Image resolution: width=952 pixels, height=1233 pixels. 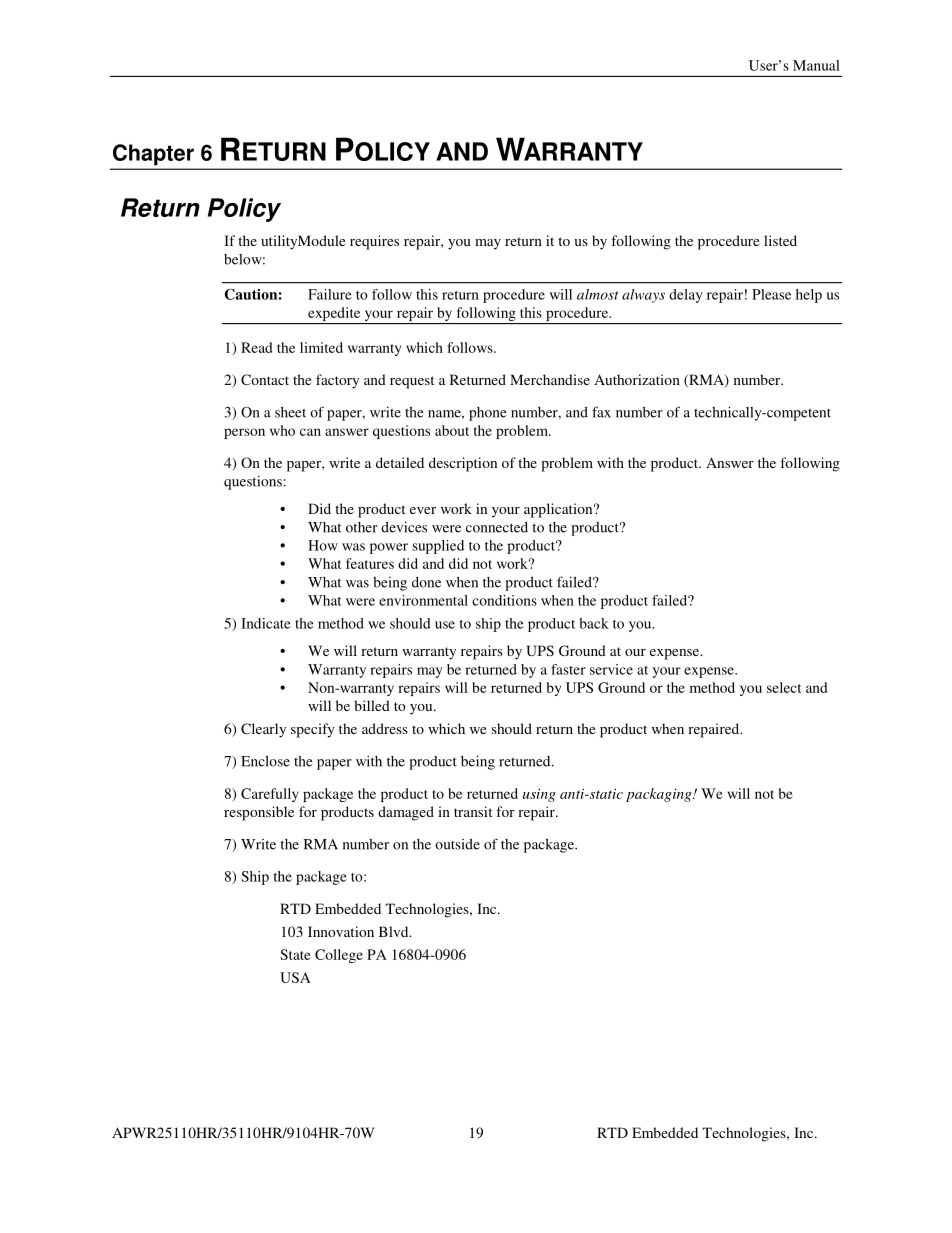 What do you see at coordinates (816, 65) in the page?
I see `Manual` at bounding box center [816, 65].
